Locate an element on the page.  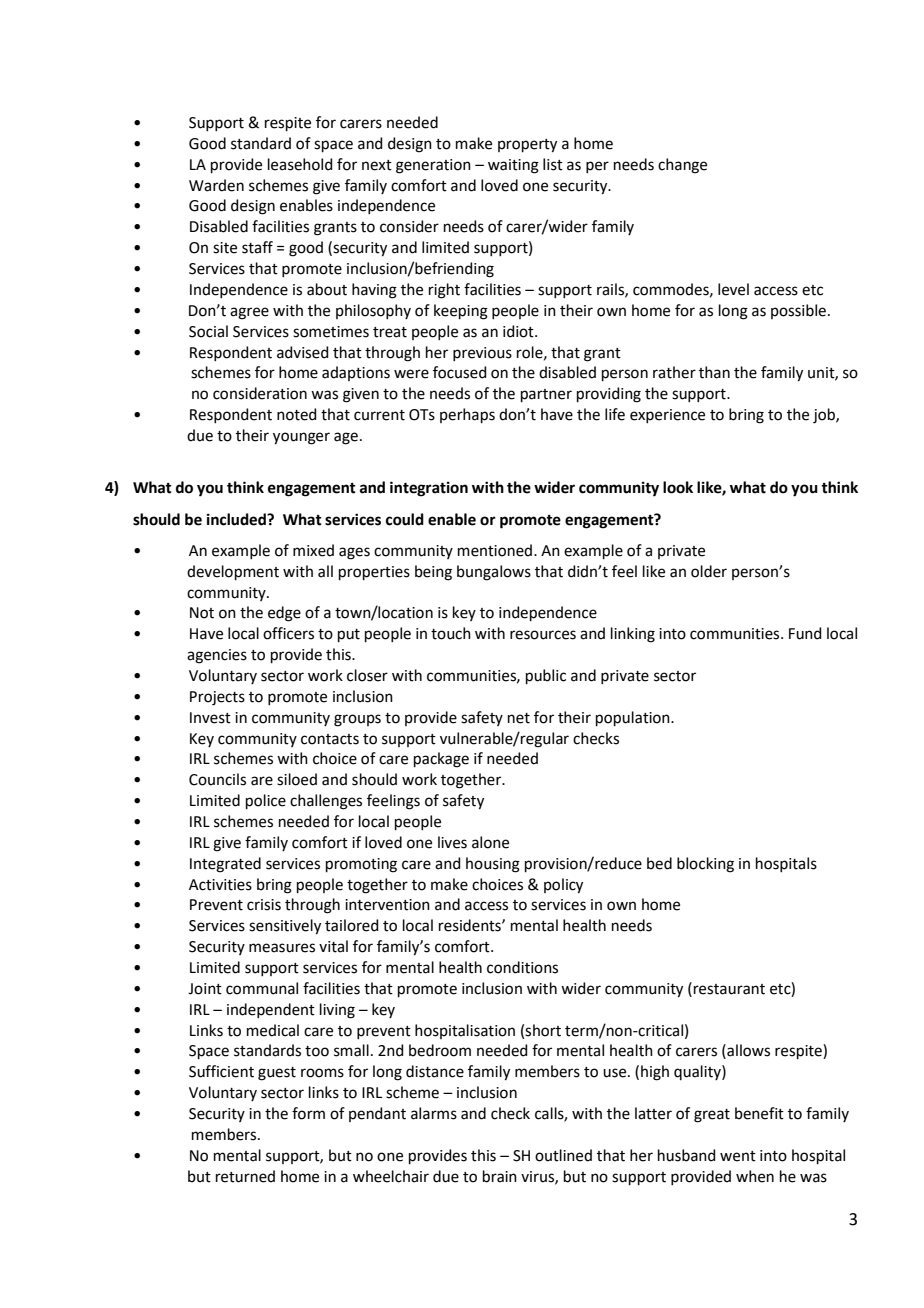
public is located at coordinates (546, 676).
